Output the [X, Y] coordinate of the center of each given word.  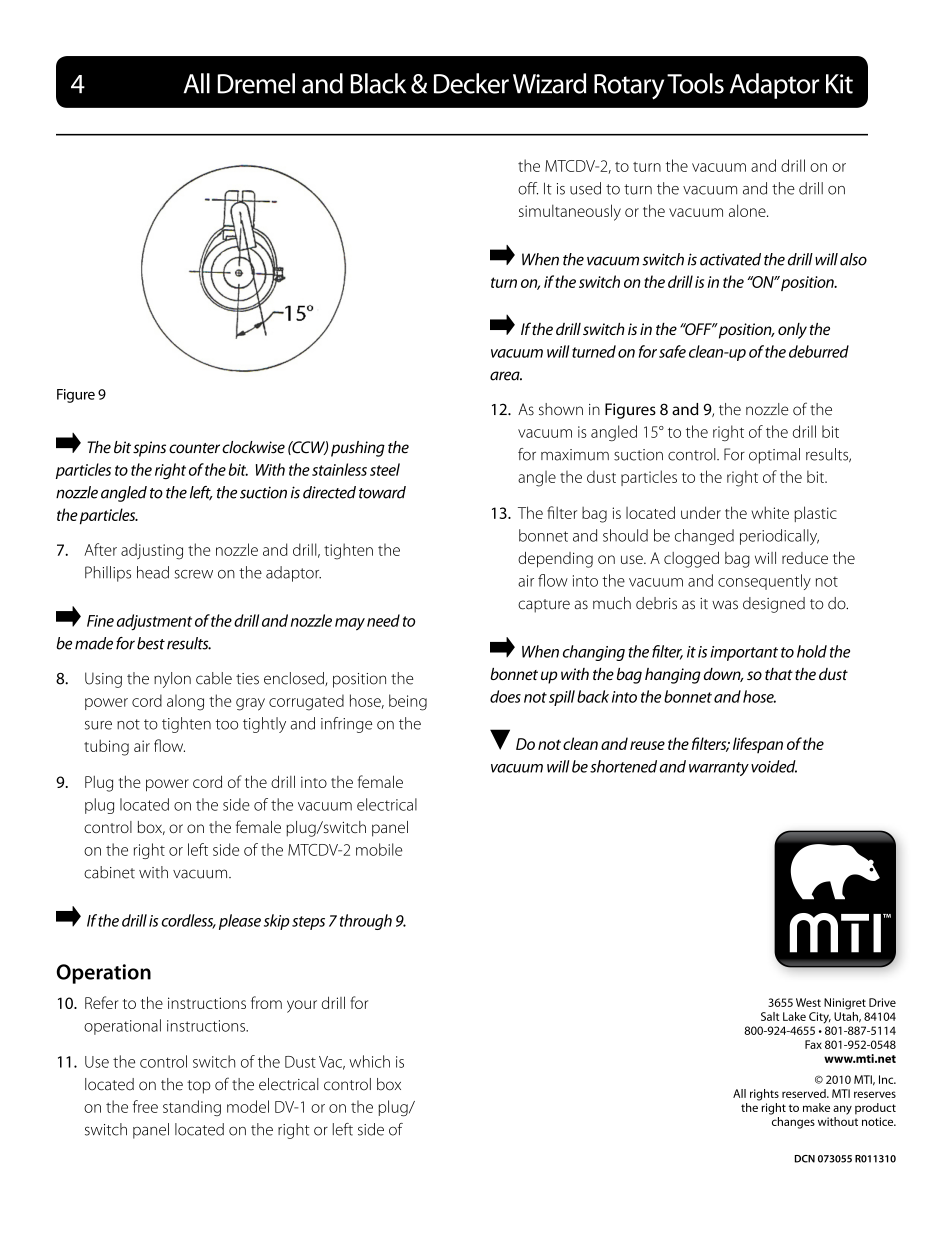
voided [774, 766]
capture [544, 606]
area [506, 376]
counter [194, 448]
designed [774, 605]
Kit [839, 84]
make [816, 1107]
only [792, 331]
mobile [379, 849]
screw [194, 574]
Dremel [256, 83]
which [369, 1061]
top [199, 1087]
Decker [471, 83]
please [240, 922]
